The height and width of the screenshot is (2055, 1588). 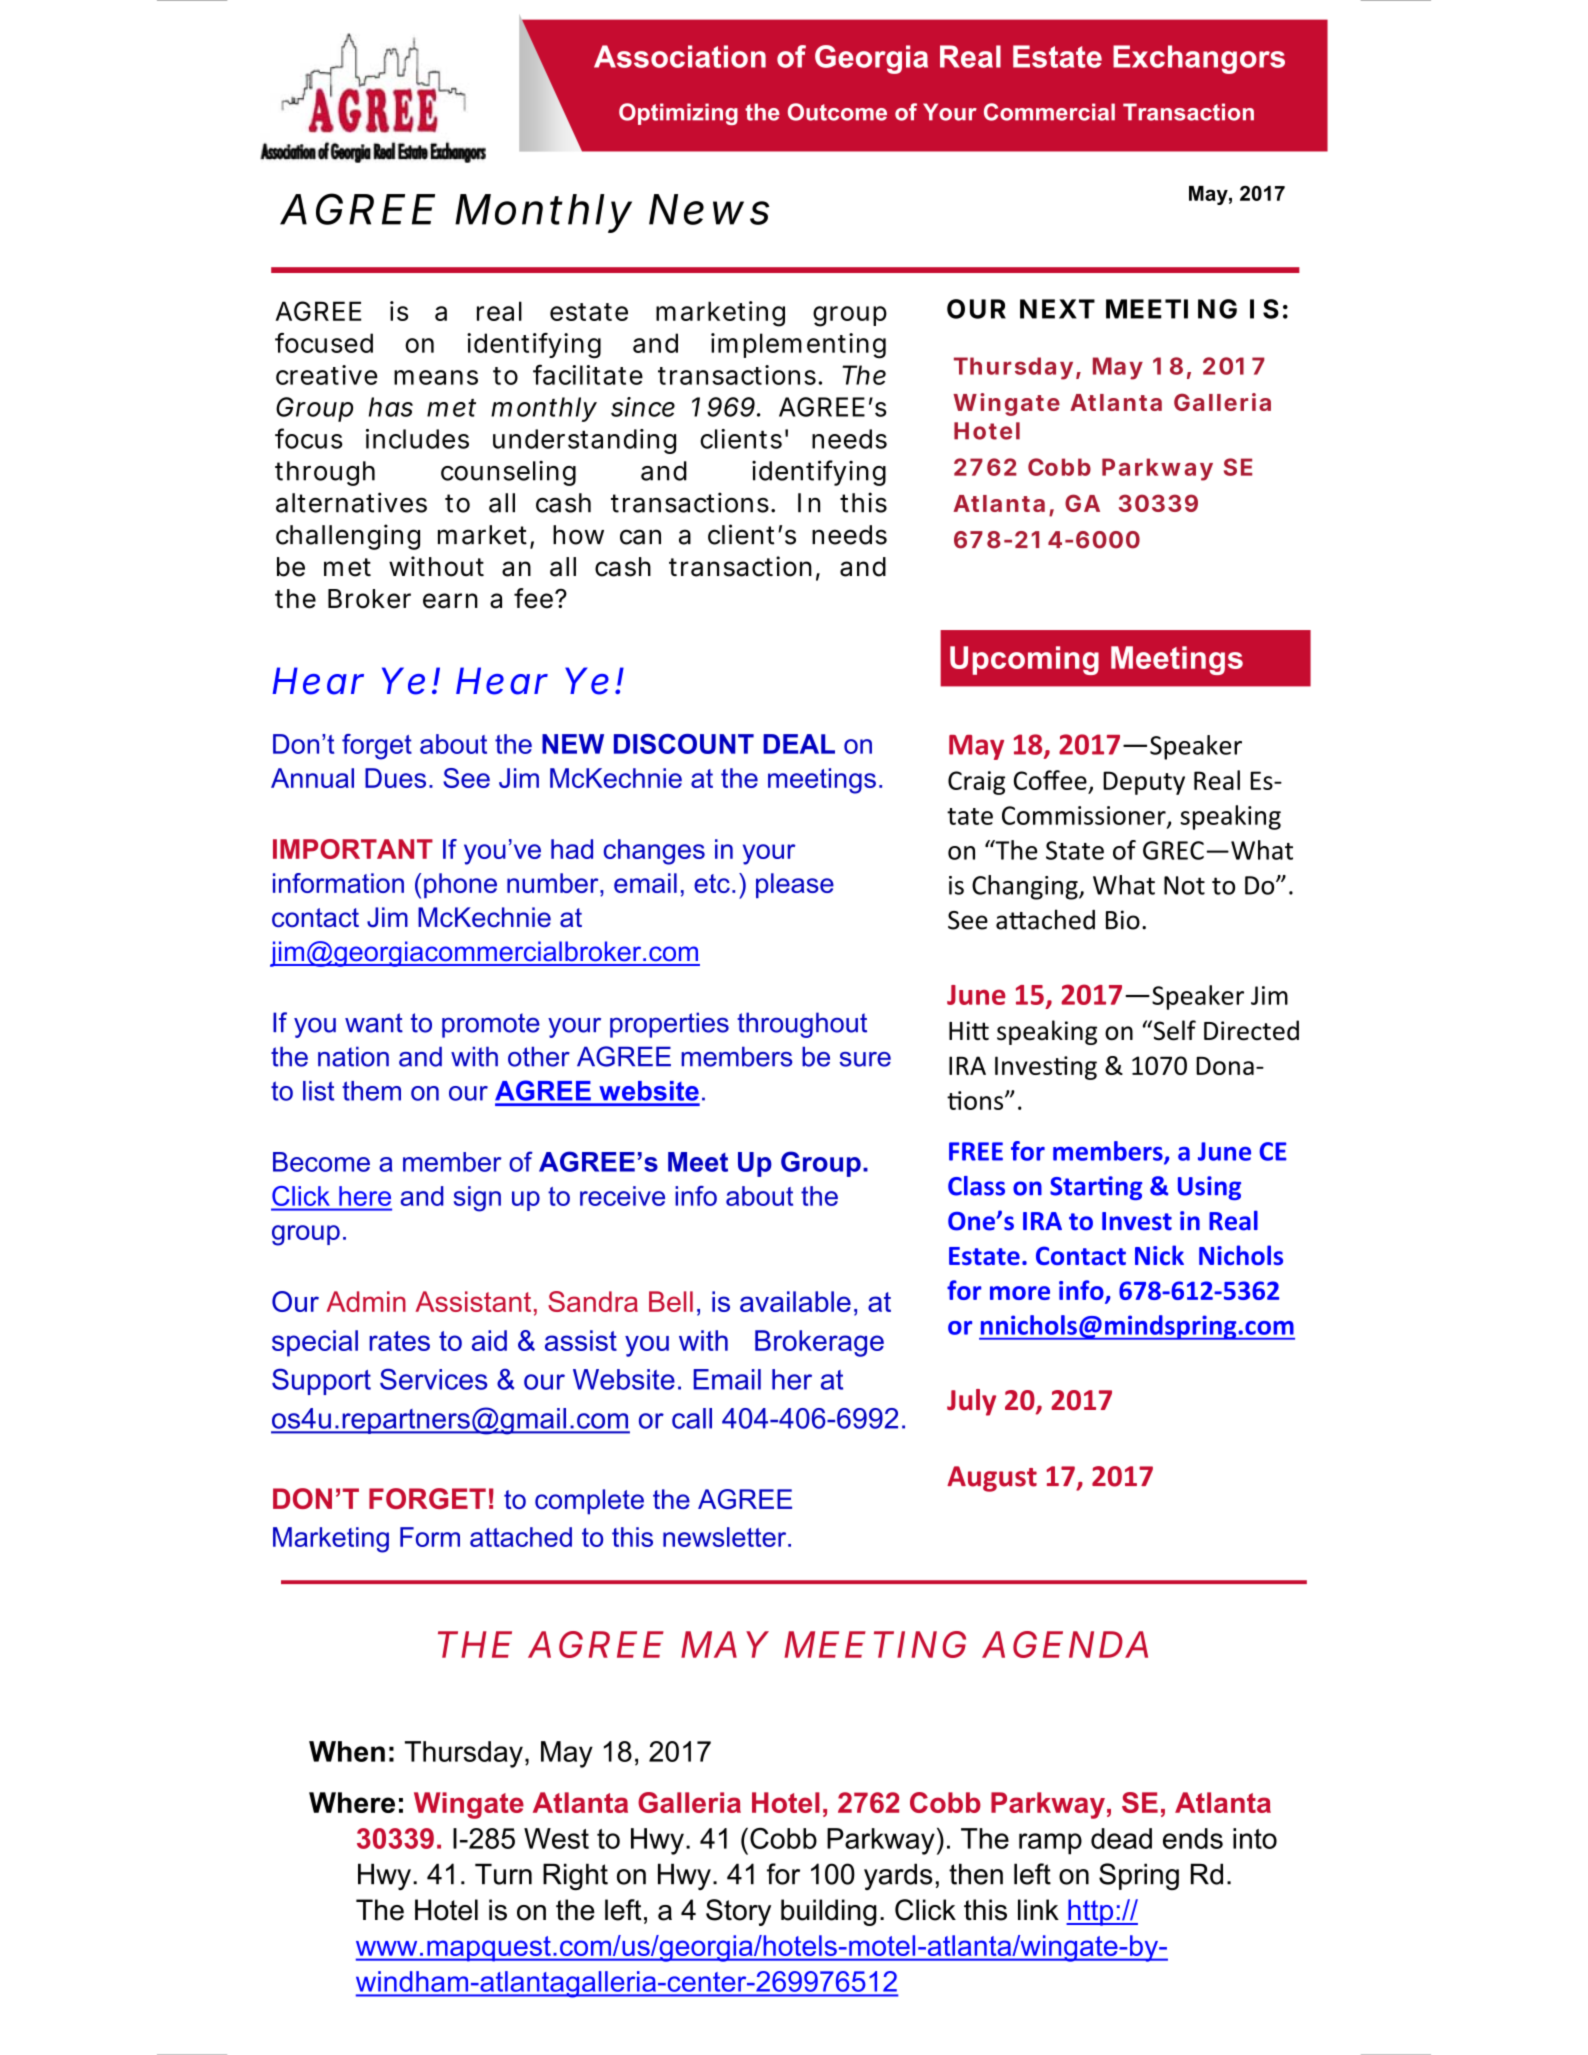 I want to click on want, so click(x=374, y=1023).
